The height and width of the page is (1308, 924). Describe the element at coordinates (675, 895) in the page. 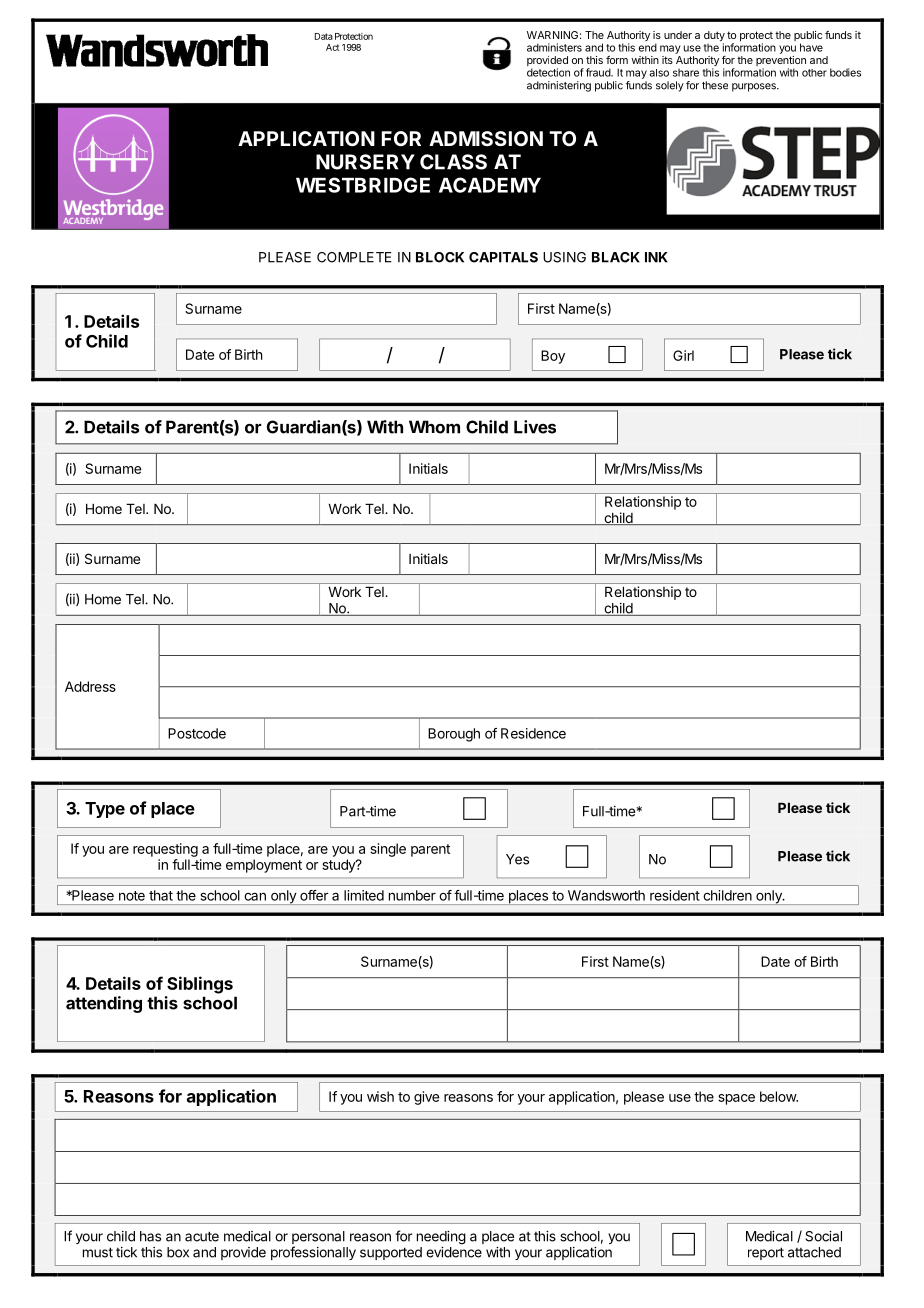

I see `resident` at that location.
